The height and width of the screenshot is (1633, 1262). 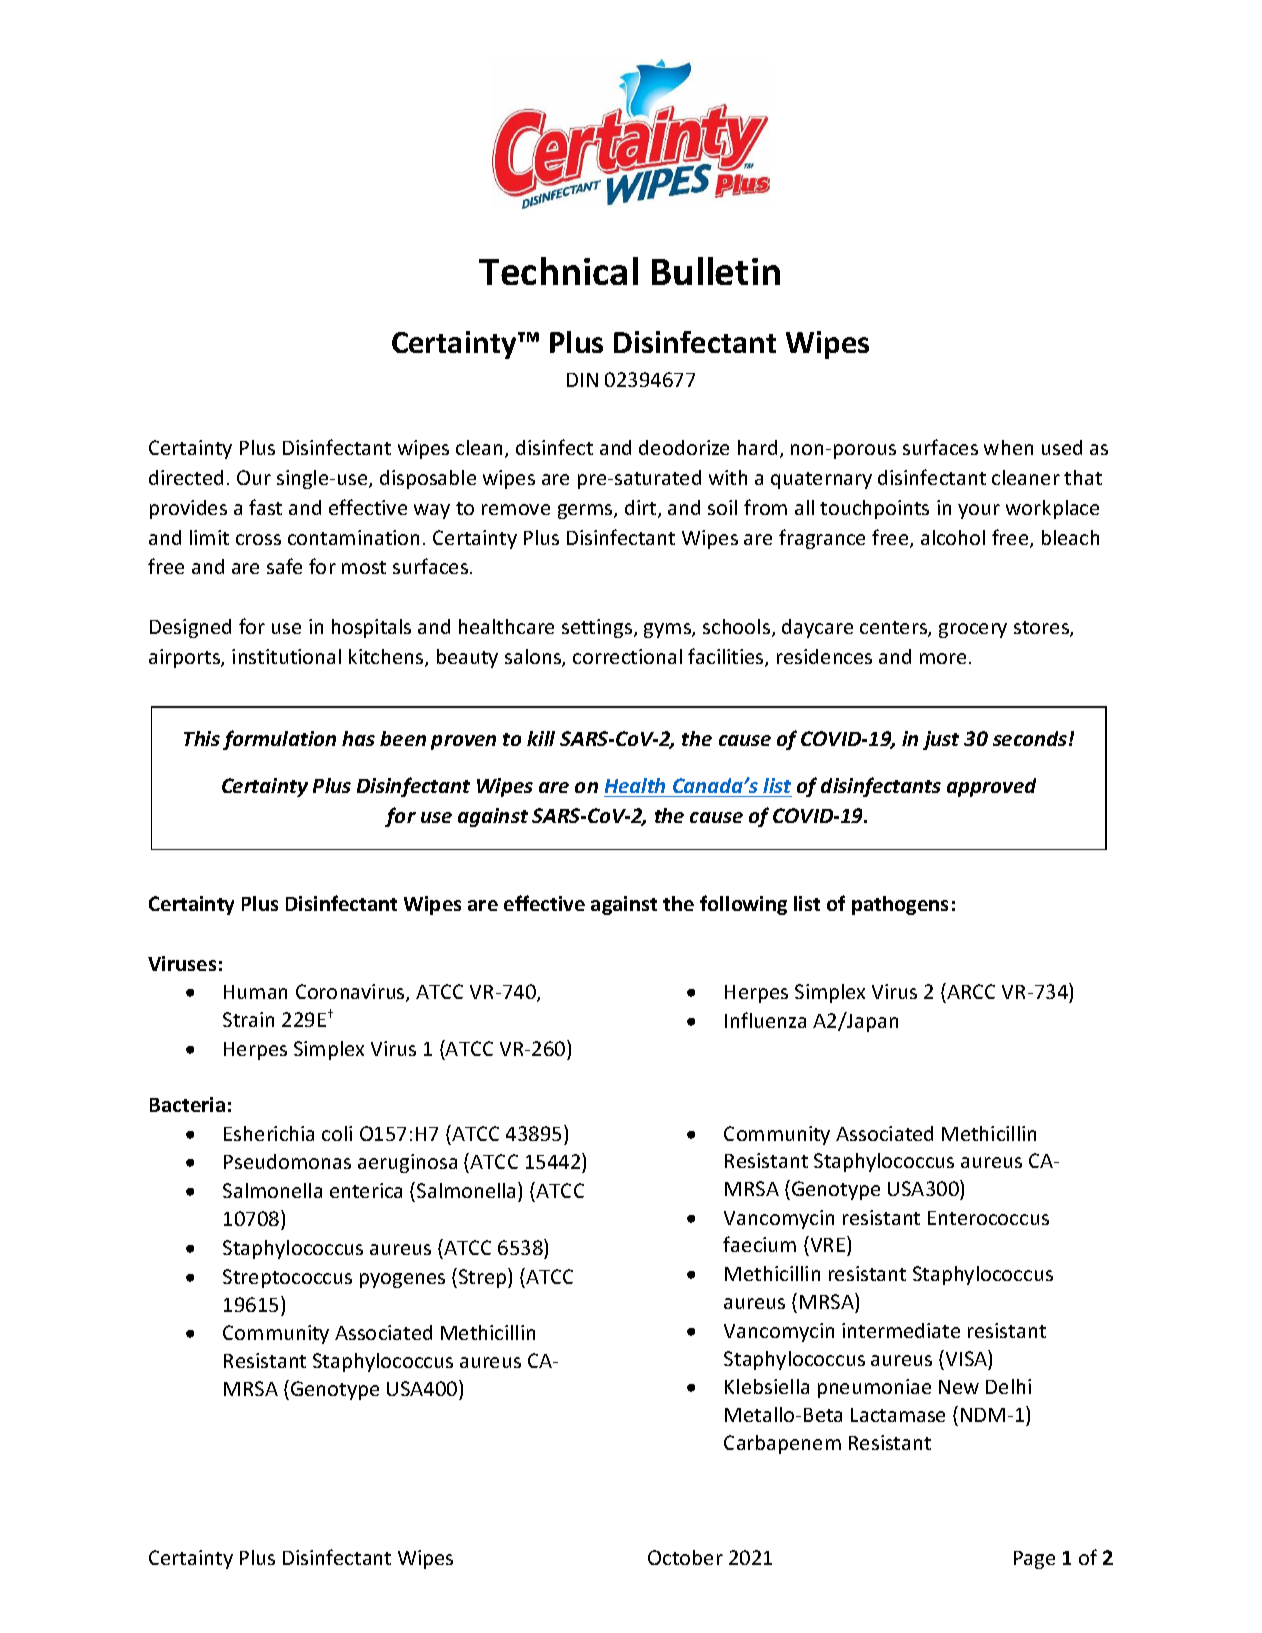 I want to click on safe, so click(x=284, y=566).
